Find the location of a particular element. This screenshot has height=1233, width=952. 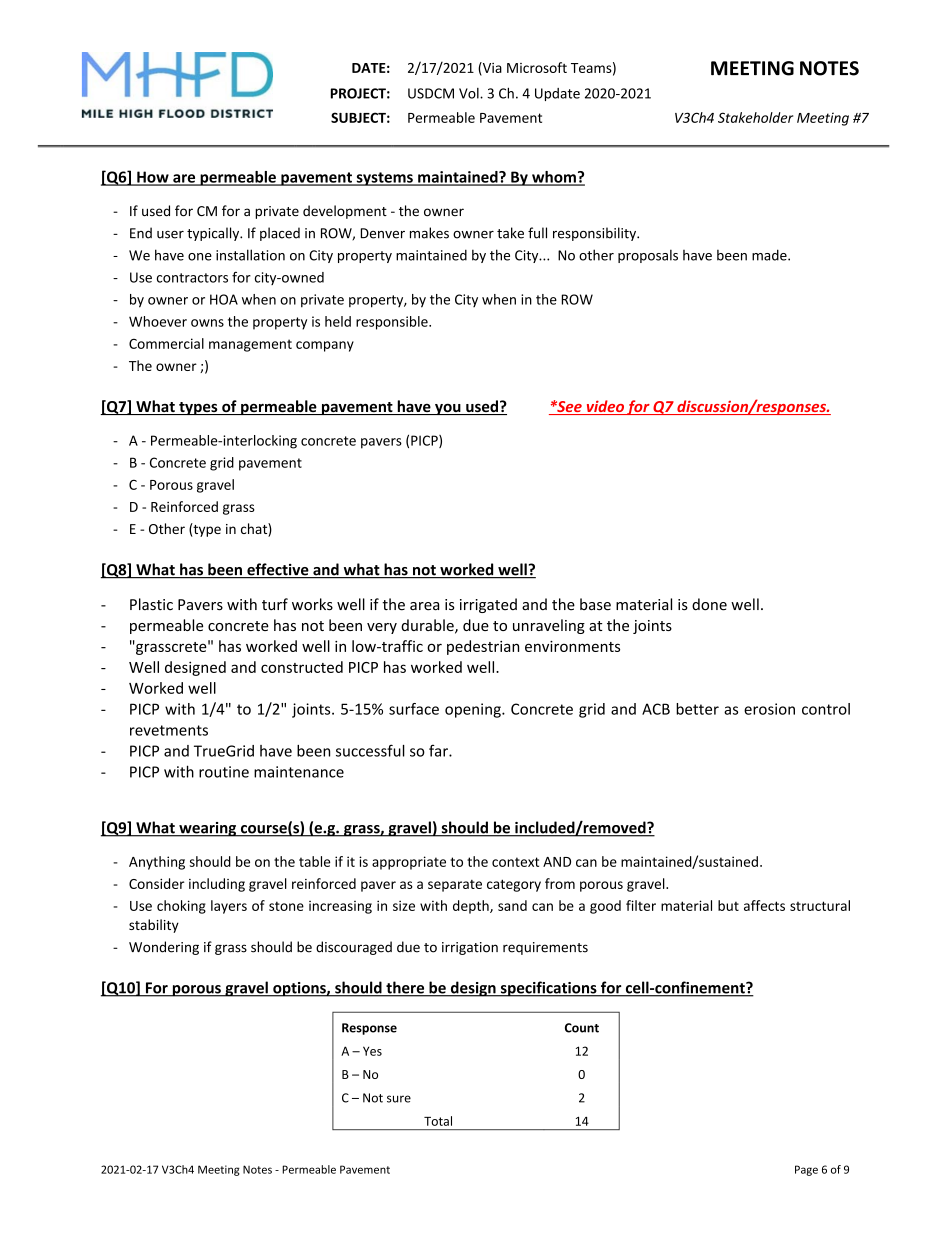

irrigated is located at coordinates (488, 605).
